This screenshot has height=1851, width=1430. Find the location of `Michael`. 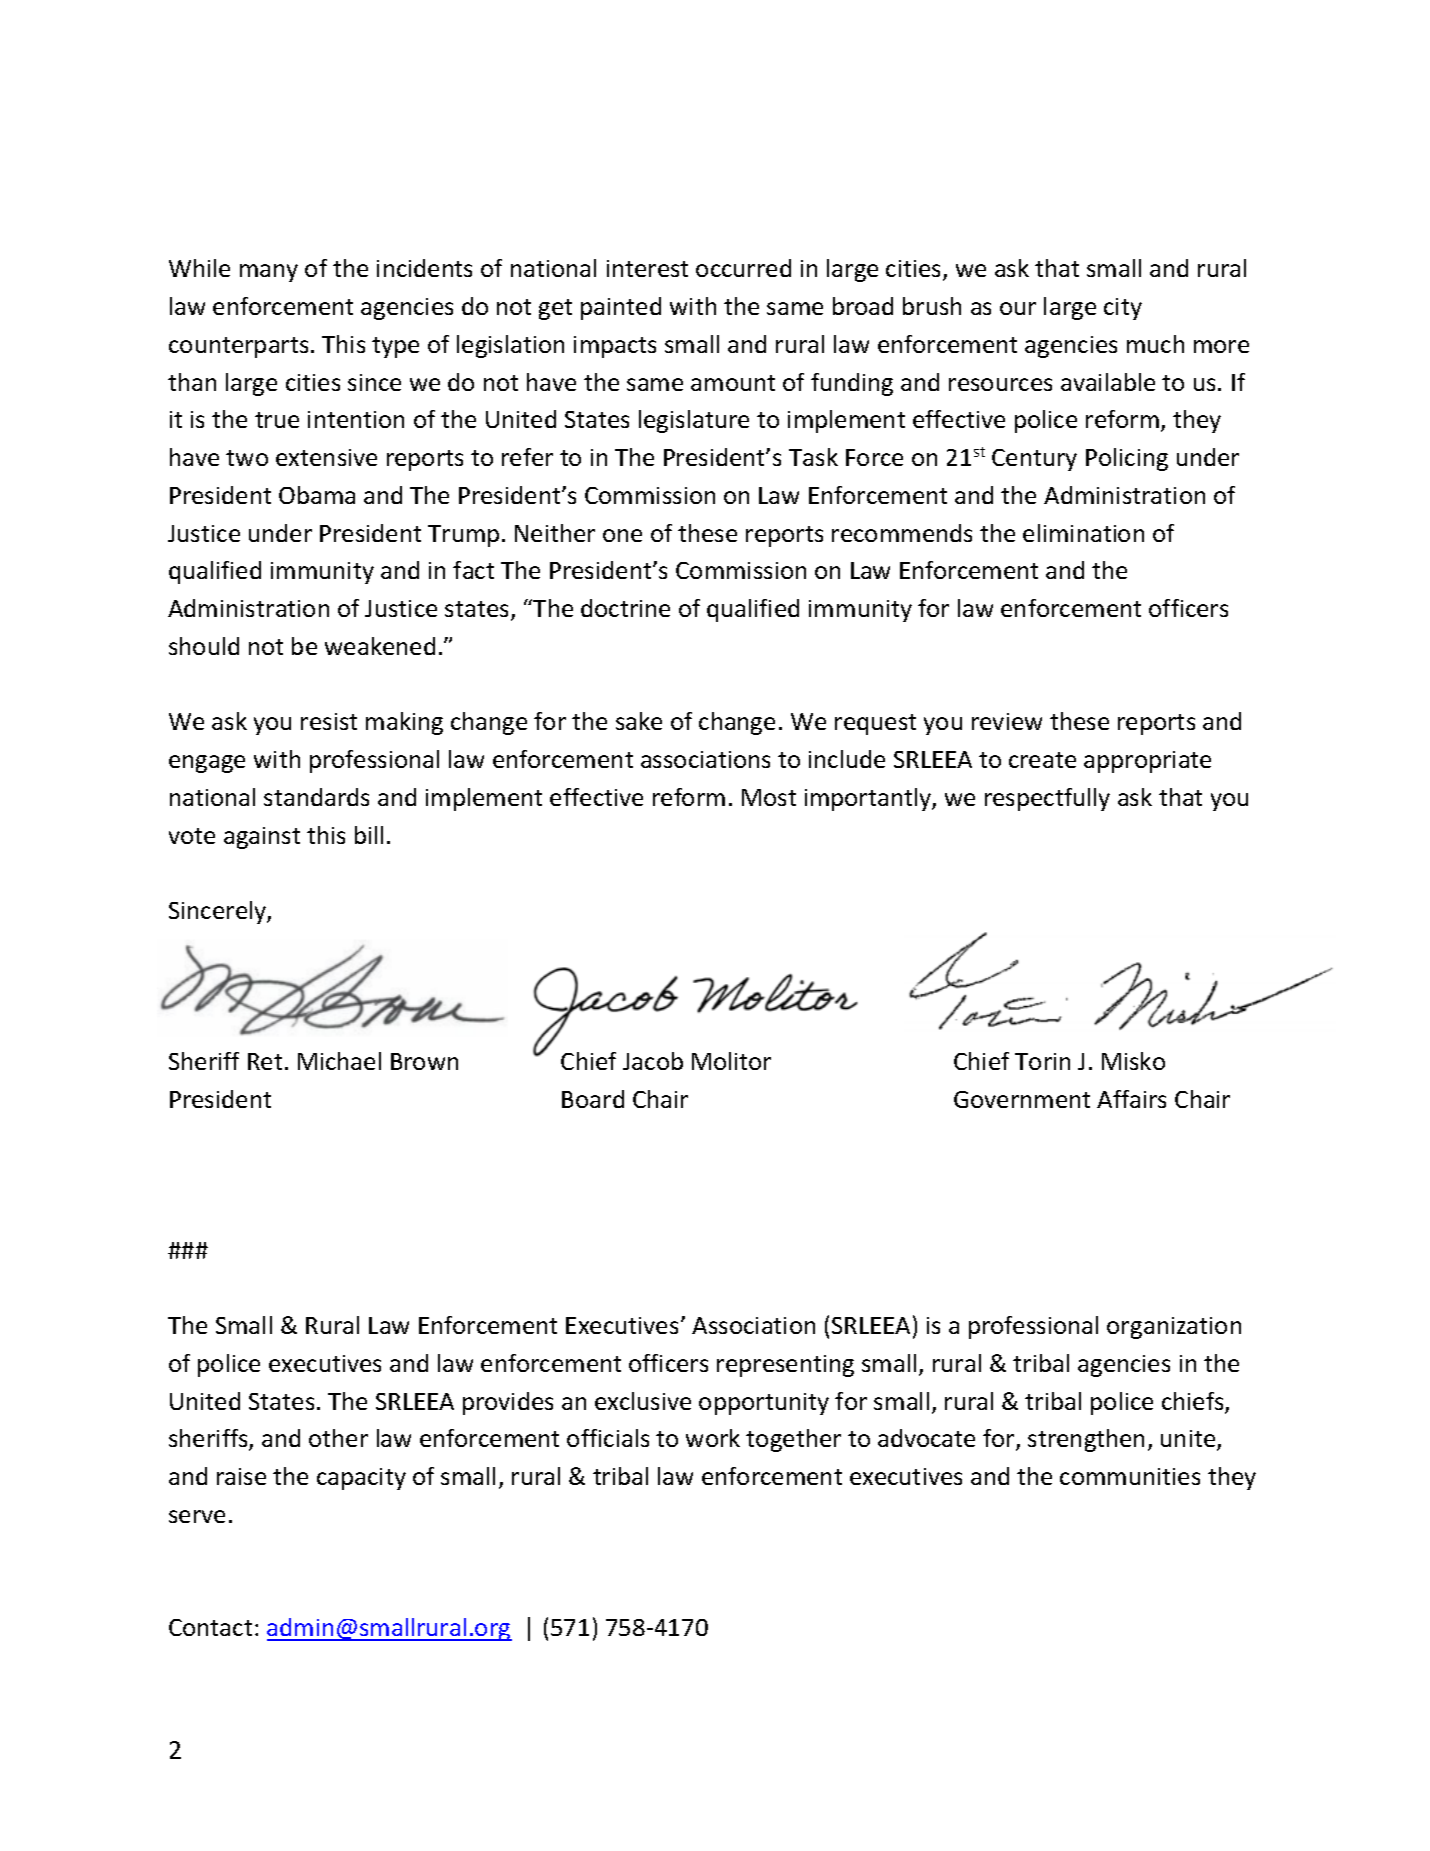

Michael is located at coordinates (339, 1061).
